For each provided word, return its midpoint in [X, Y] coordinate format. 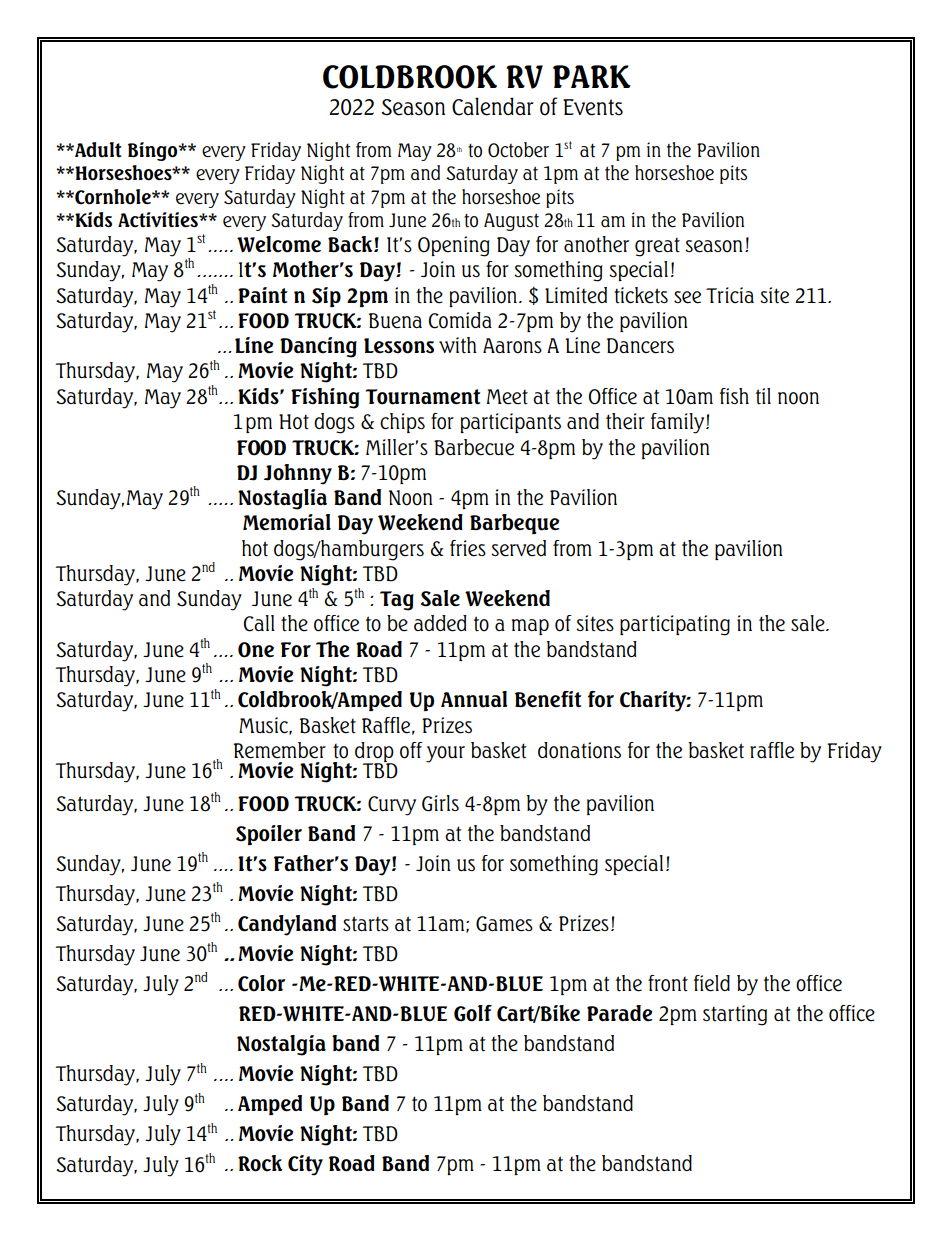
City [305, 1165]
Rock [260, 1163]
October [518, 150]
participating [675, 625]
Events [593, 107]
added [440, 623]
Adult [97, 150]
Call [259, 623]
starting [735, 1015]
